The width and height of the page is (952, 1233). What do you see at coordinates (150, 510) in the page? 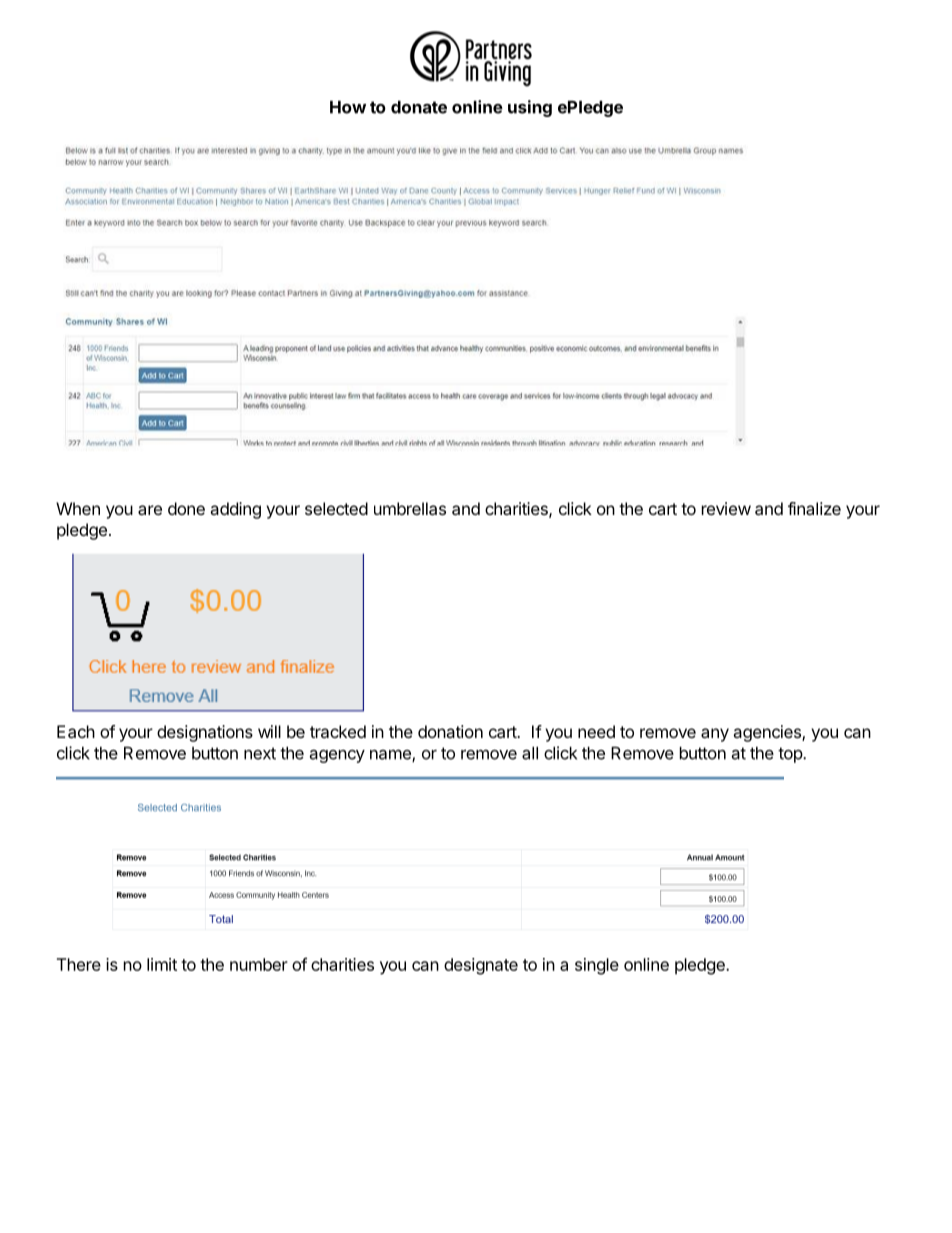
I see `are` at bounding box center [150, 510].
